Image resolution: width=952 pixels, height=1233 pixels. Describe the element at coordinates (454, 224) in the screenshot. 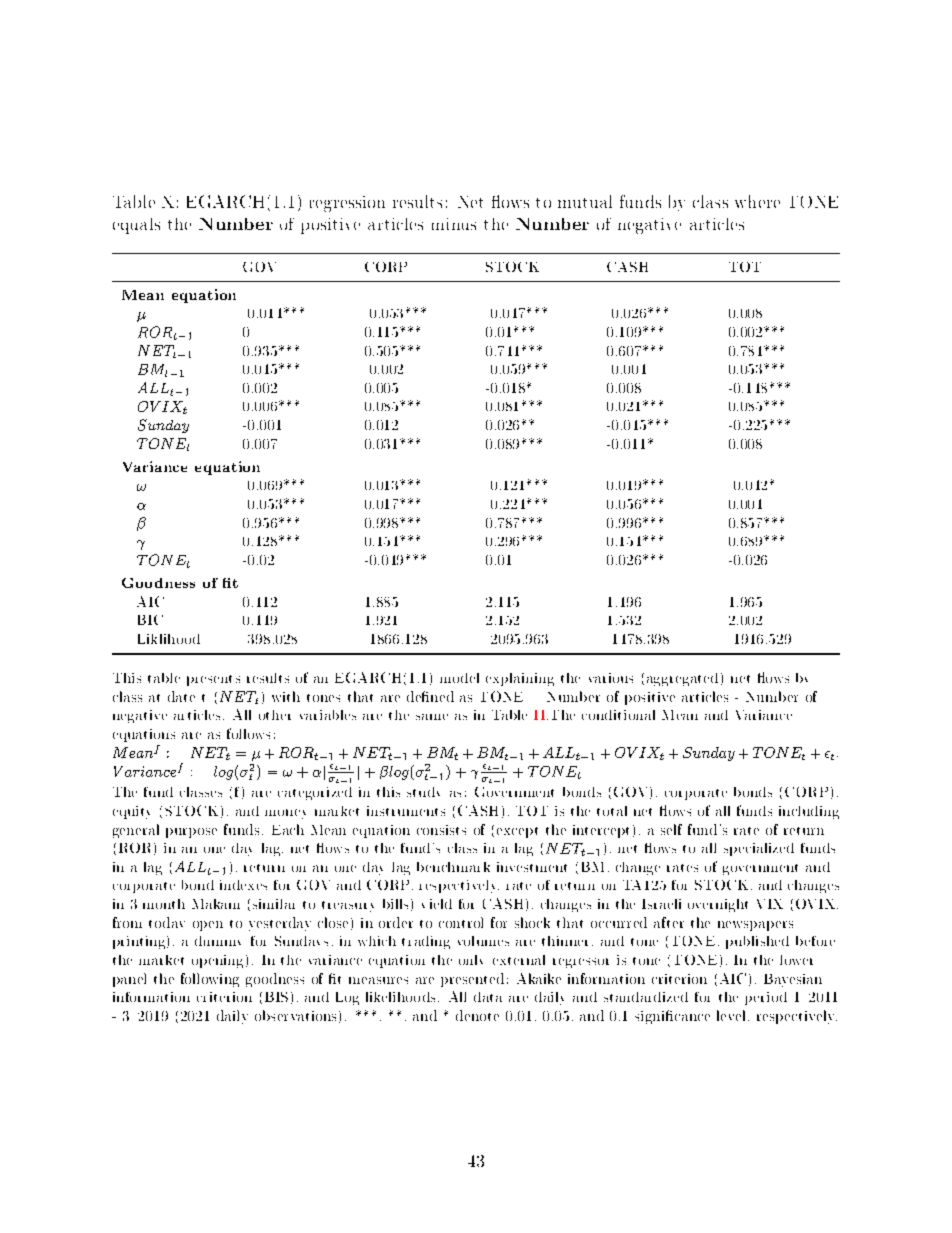

I see `minus` at that location.
